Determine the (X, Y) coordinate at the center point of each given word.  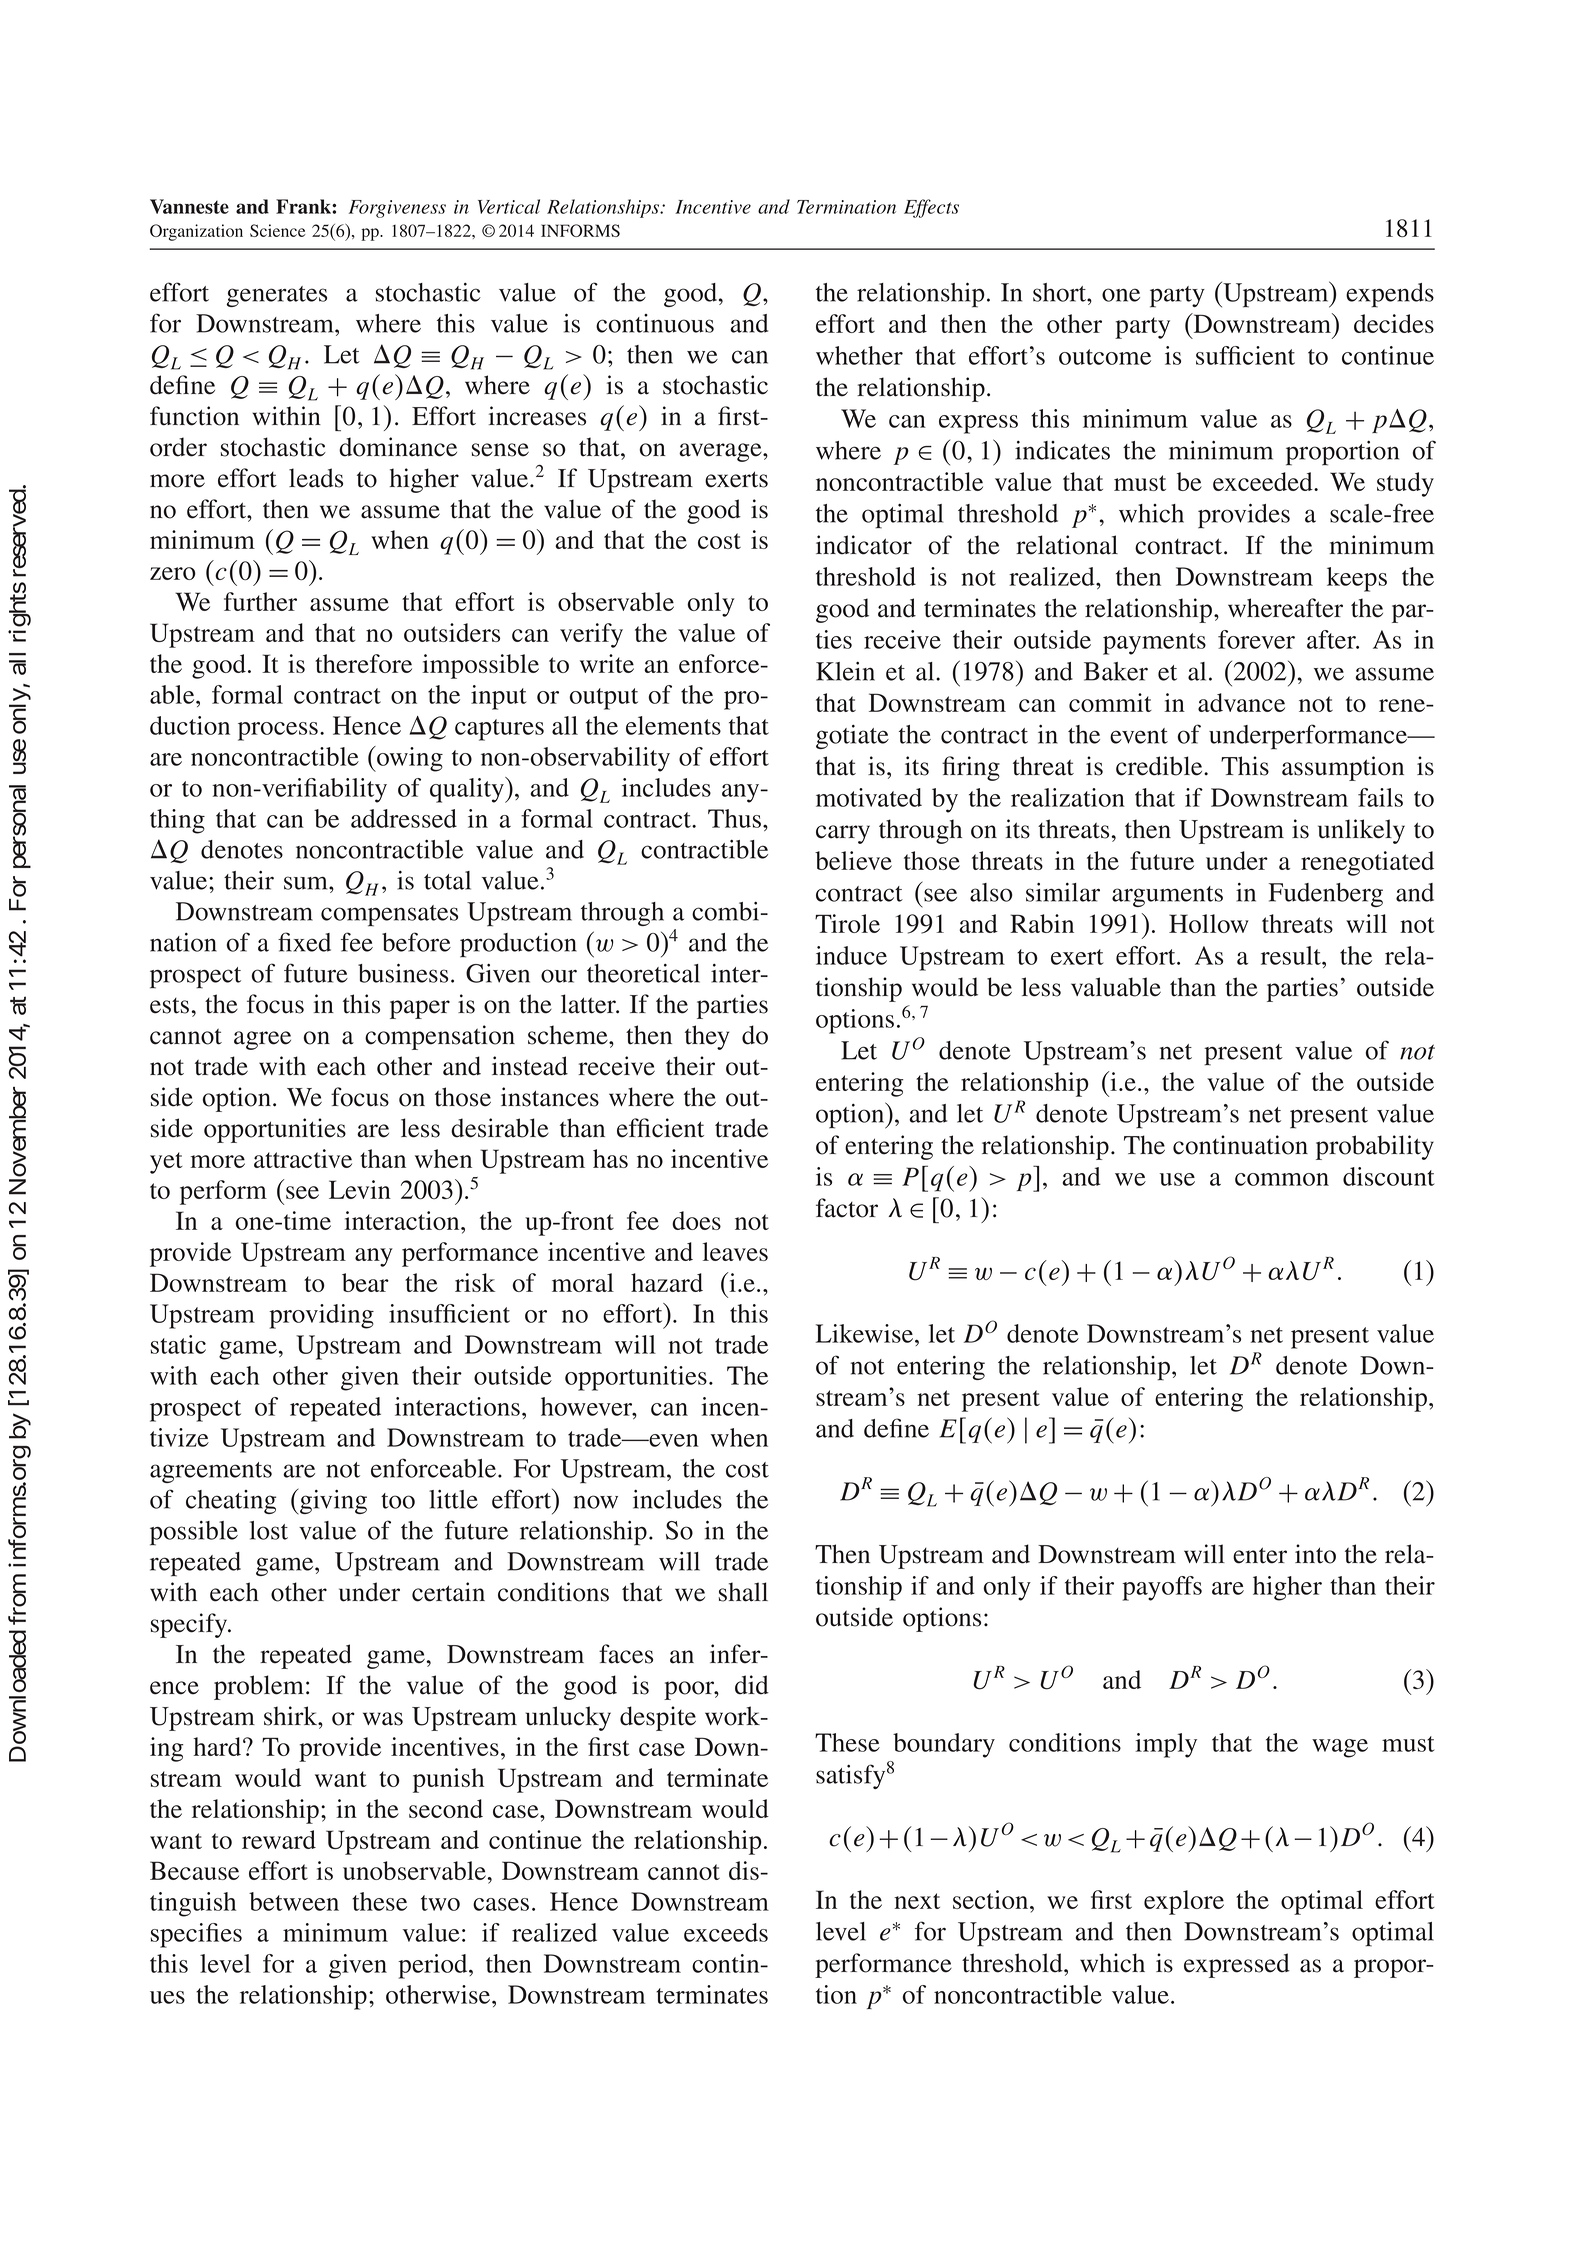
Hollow (1209, 923)
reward (279, 1839)
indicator (864, 545)
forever (1256, 639)
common (1282, 1179)
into (1315, 1554)
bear (365, 1282)
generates (276, 296)
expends (1390, 295)
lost (269, 1530)
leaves (735, 1251)
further (260, 601)
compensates (389, 916)
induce (851, 955)
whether (859, 355)
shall (743, 1592)
